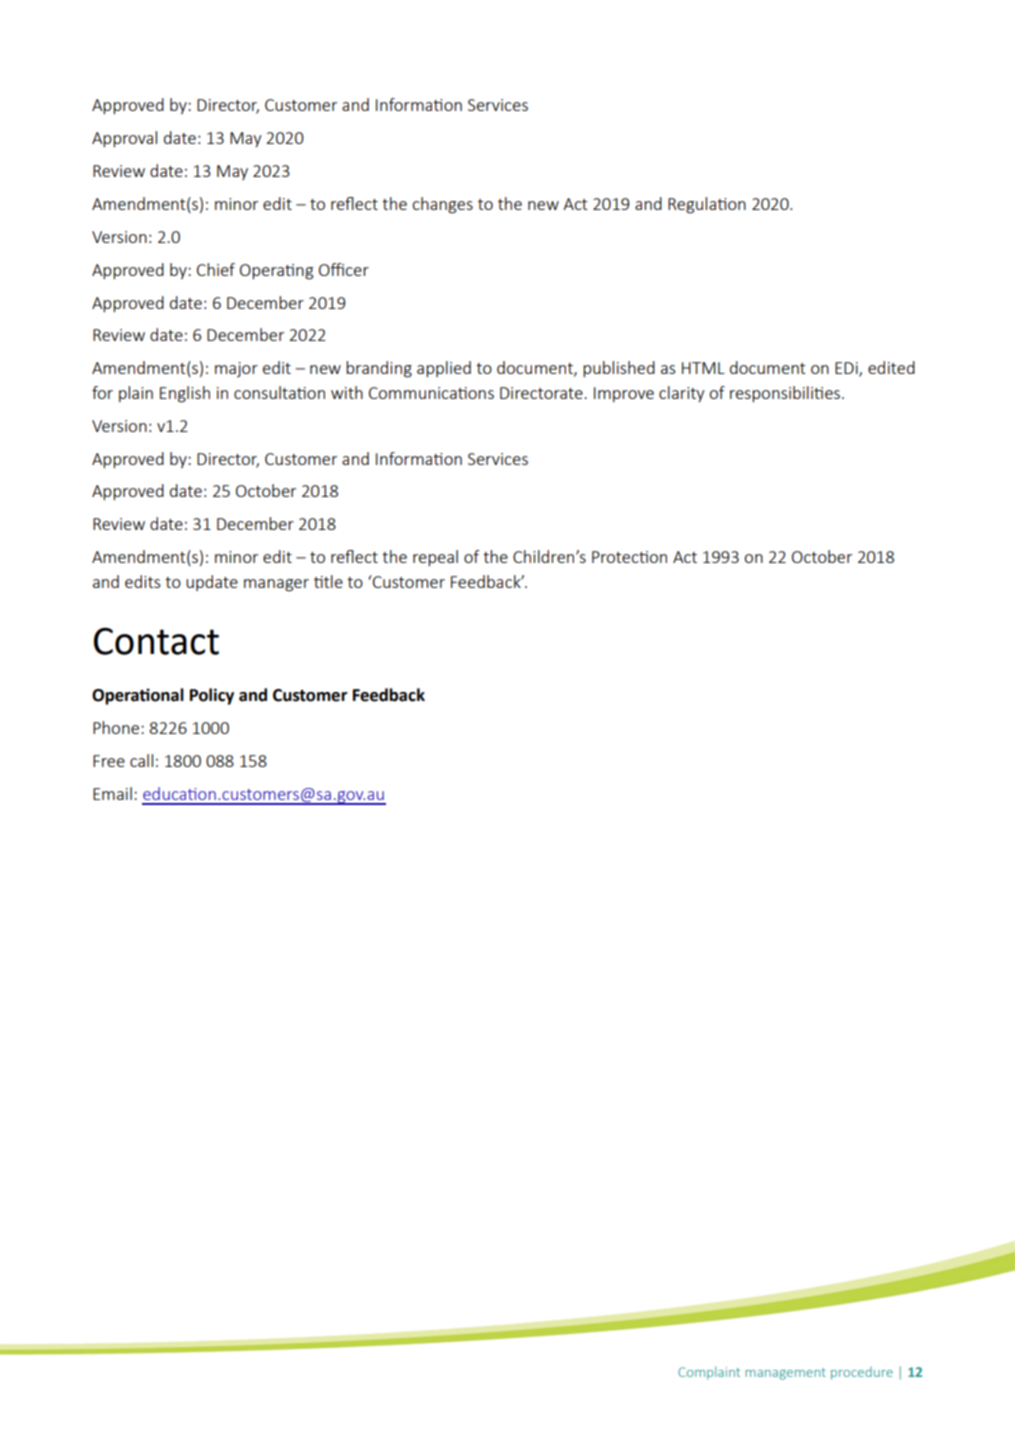  What do you see at coordinates (862, 1373) in the screenshot?
I see `procedure` at bounding box center [862, 1373].
